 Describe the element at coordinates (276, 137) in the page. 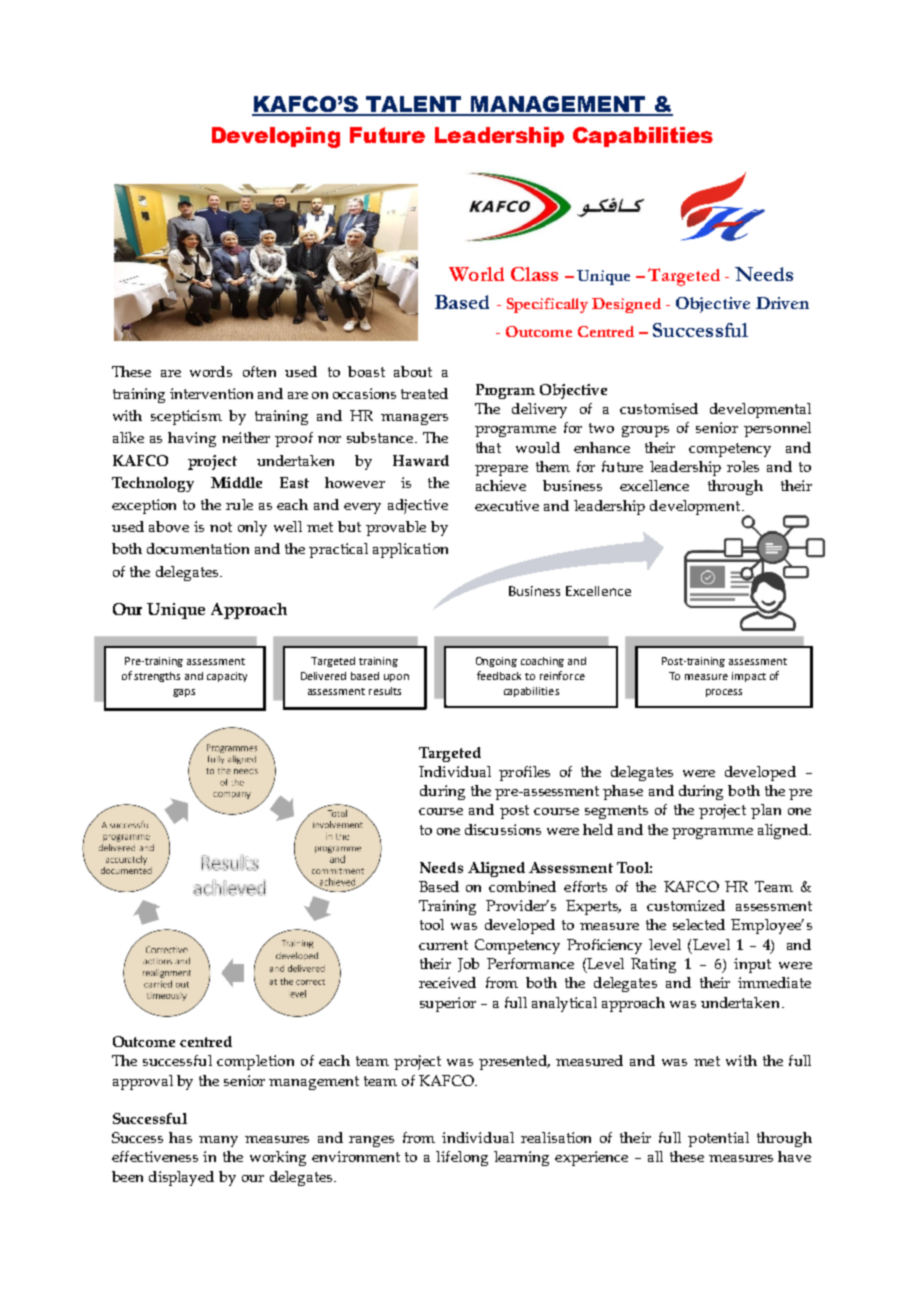

I see `Developing` at that location.
